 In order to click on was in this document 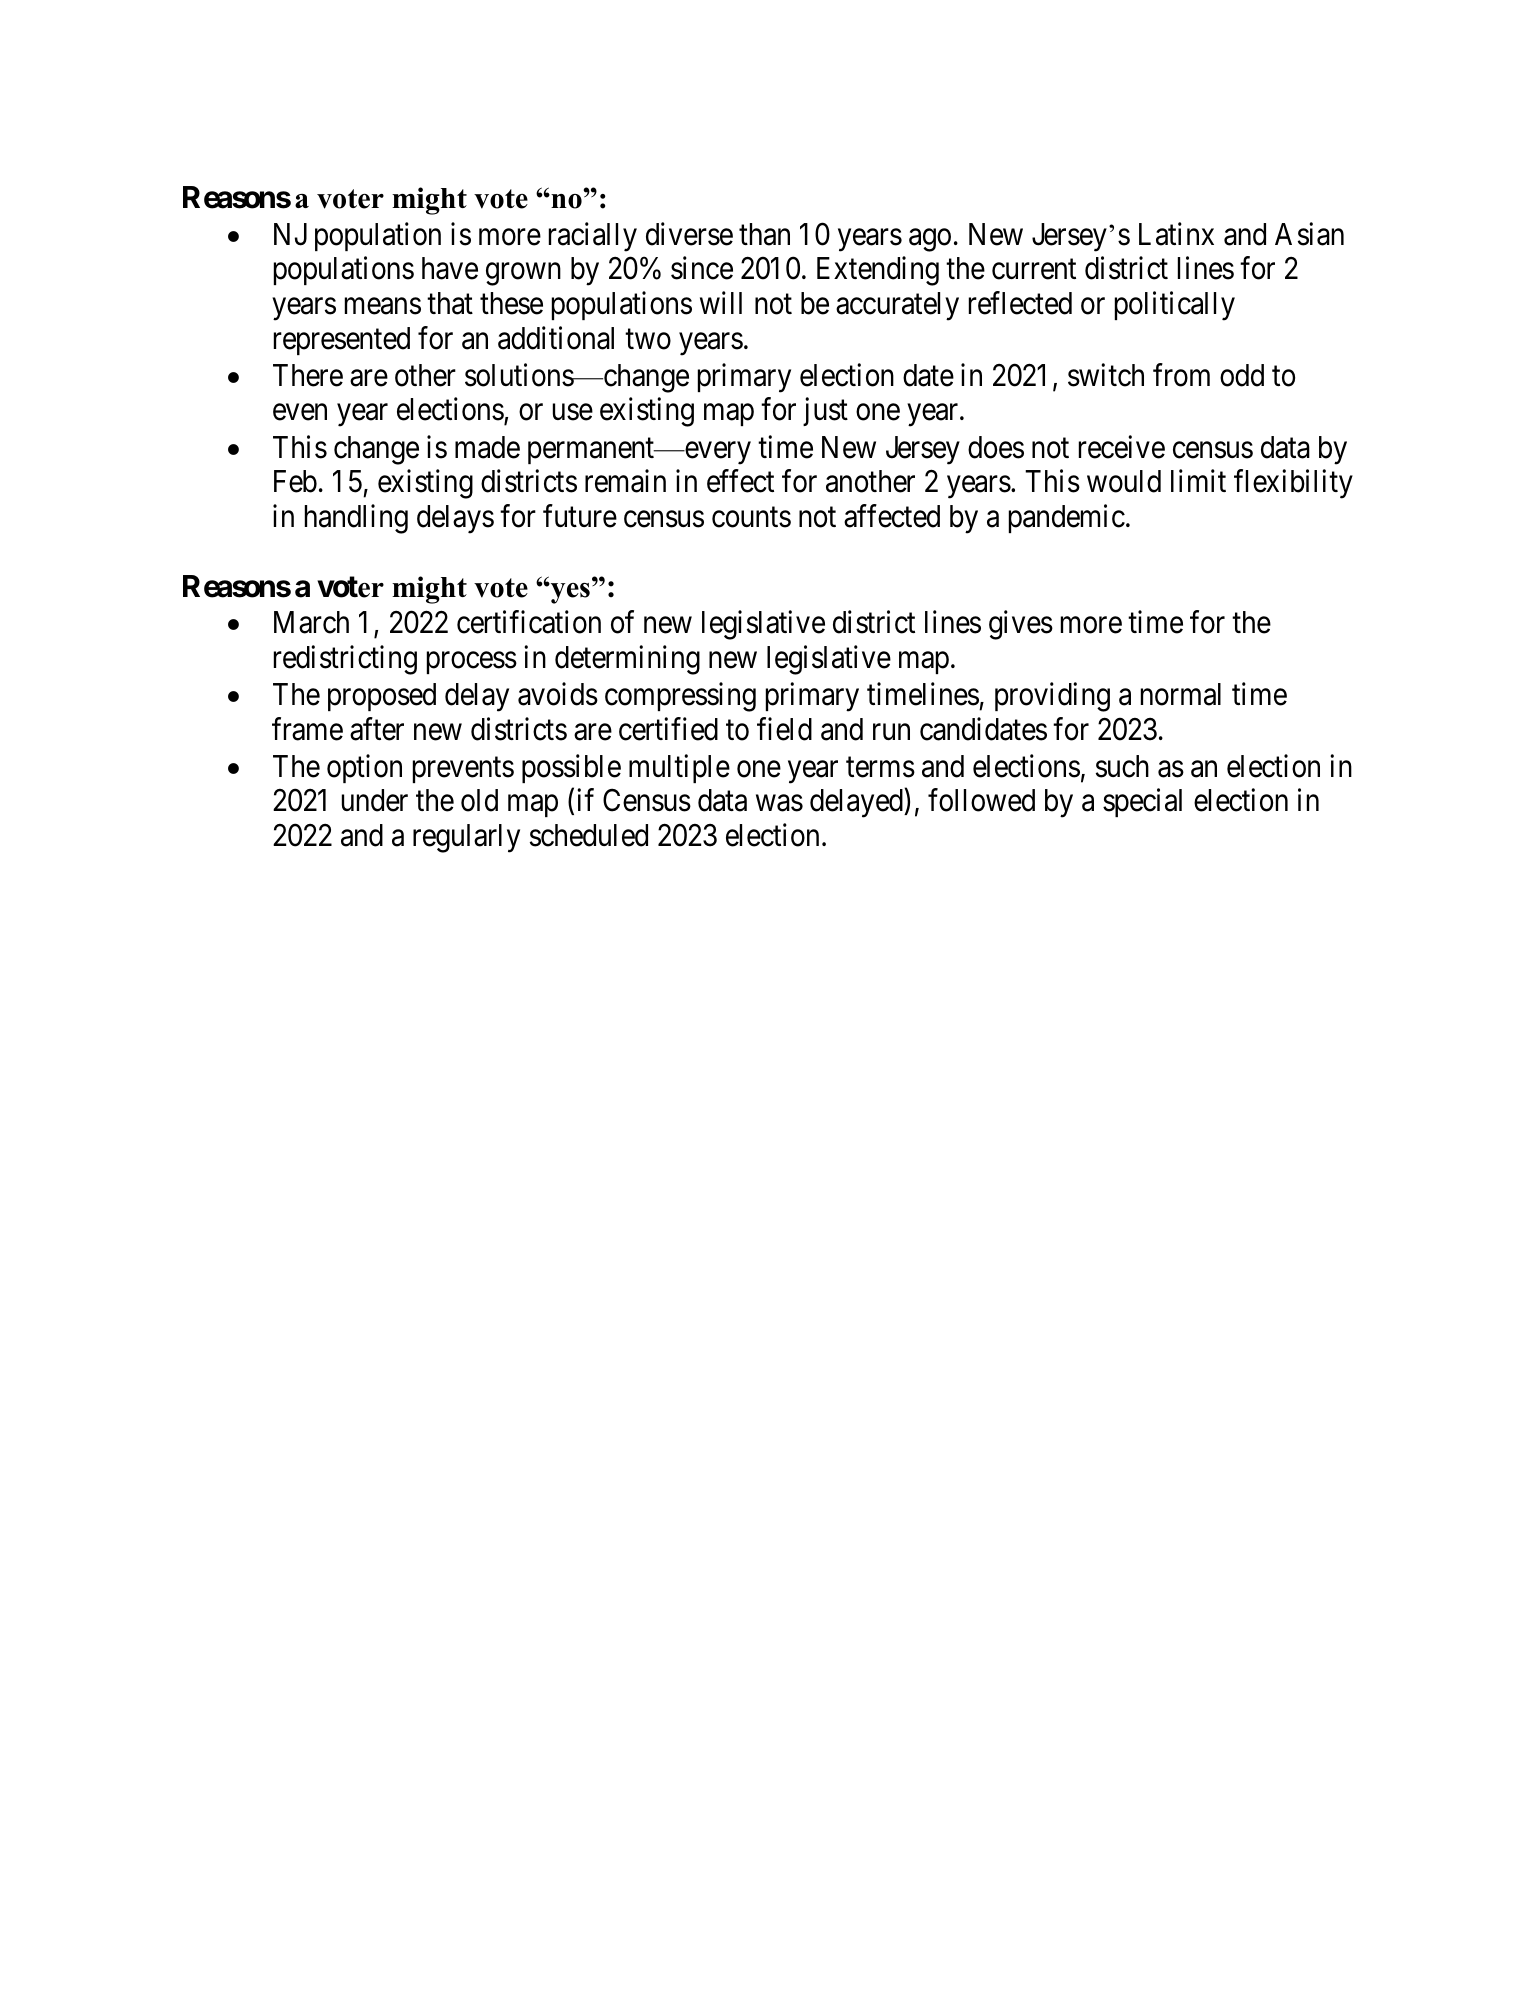, I will do `click(779, 803)`.
